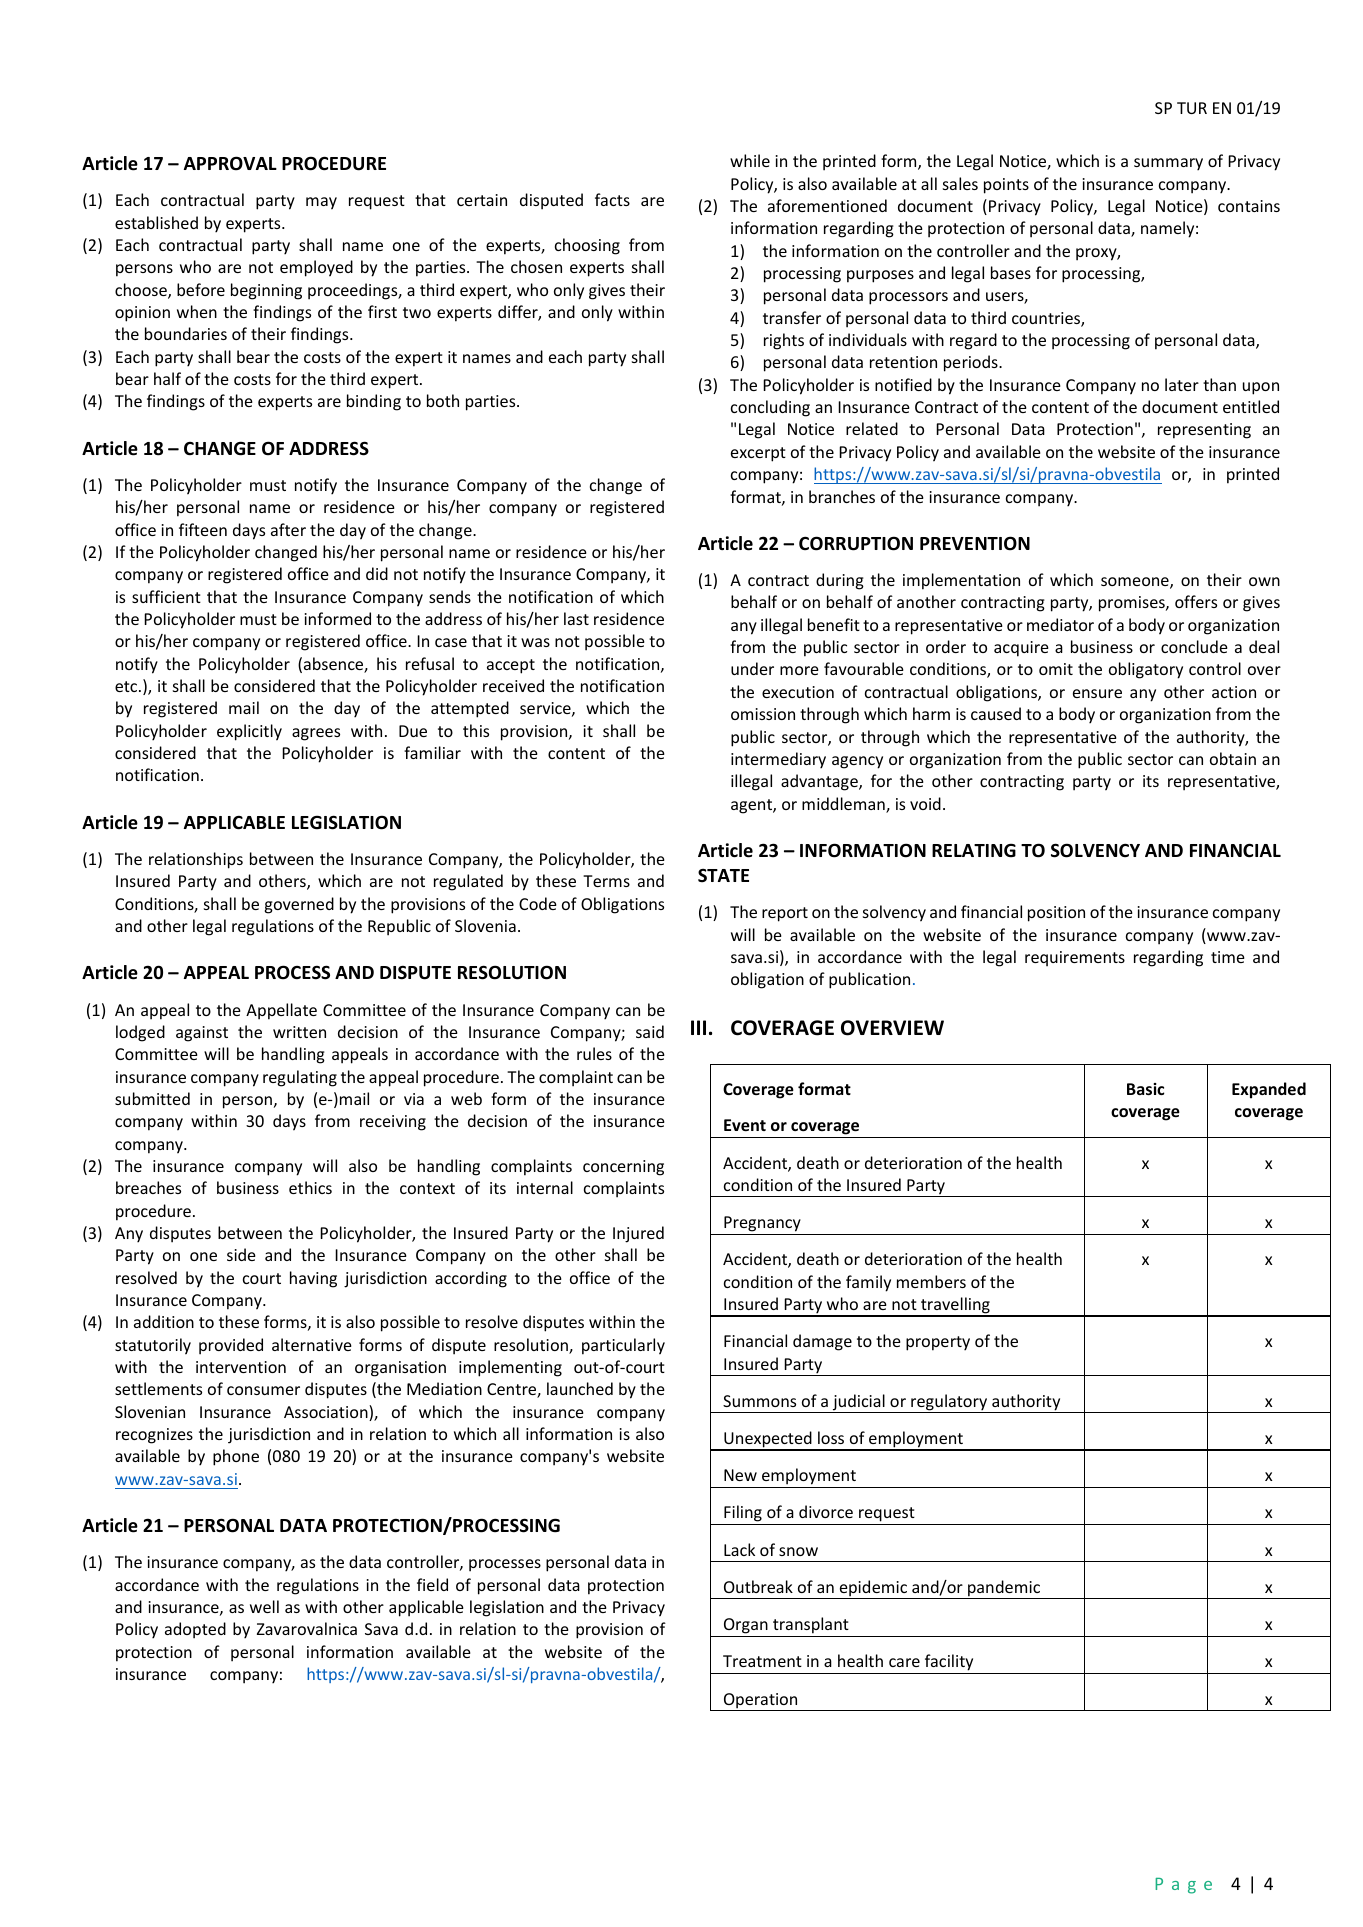 The height and width of the document is (1927, 1363). I want to click on requirements, so click(1075, 958).
